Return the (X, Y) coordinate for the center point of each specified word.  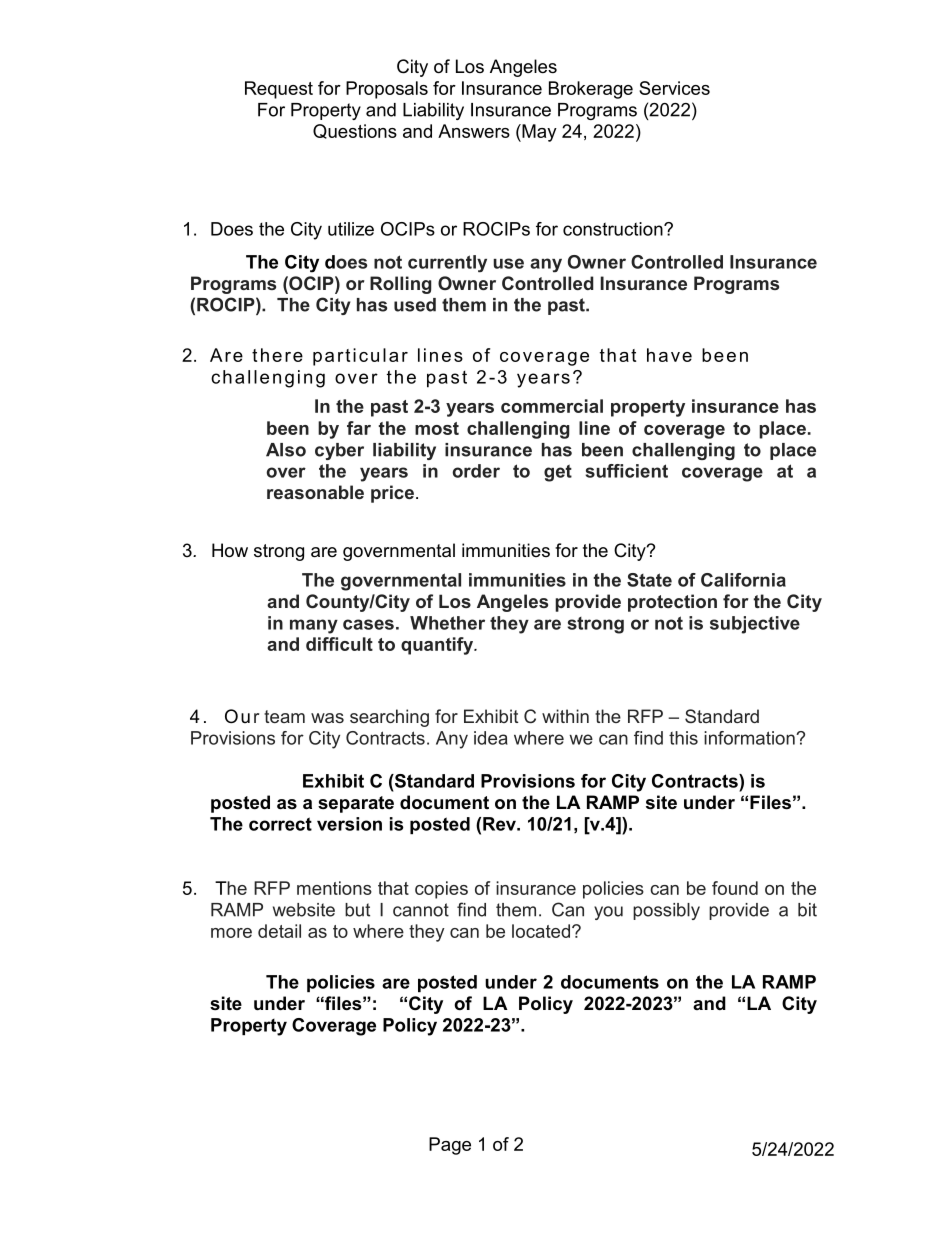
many (314, 626)
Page (450, 1146)
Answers (474, 131)
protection (672, 603)
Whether (447, 623)
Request (279, 90)
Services (674, 88)
